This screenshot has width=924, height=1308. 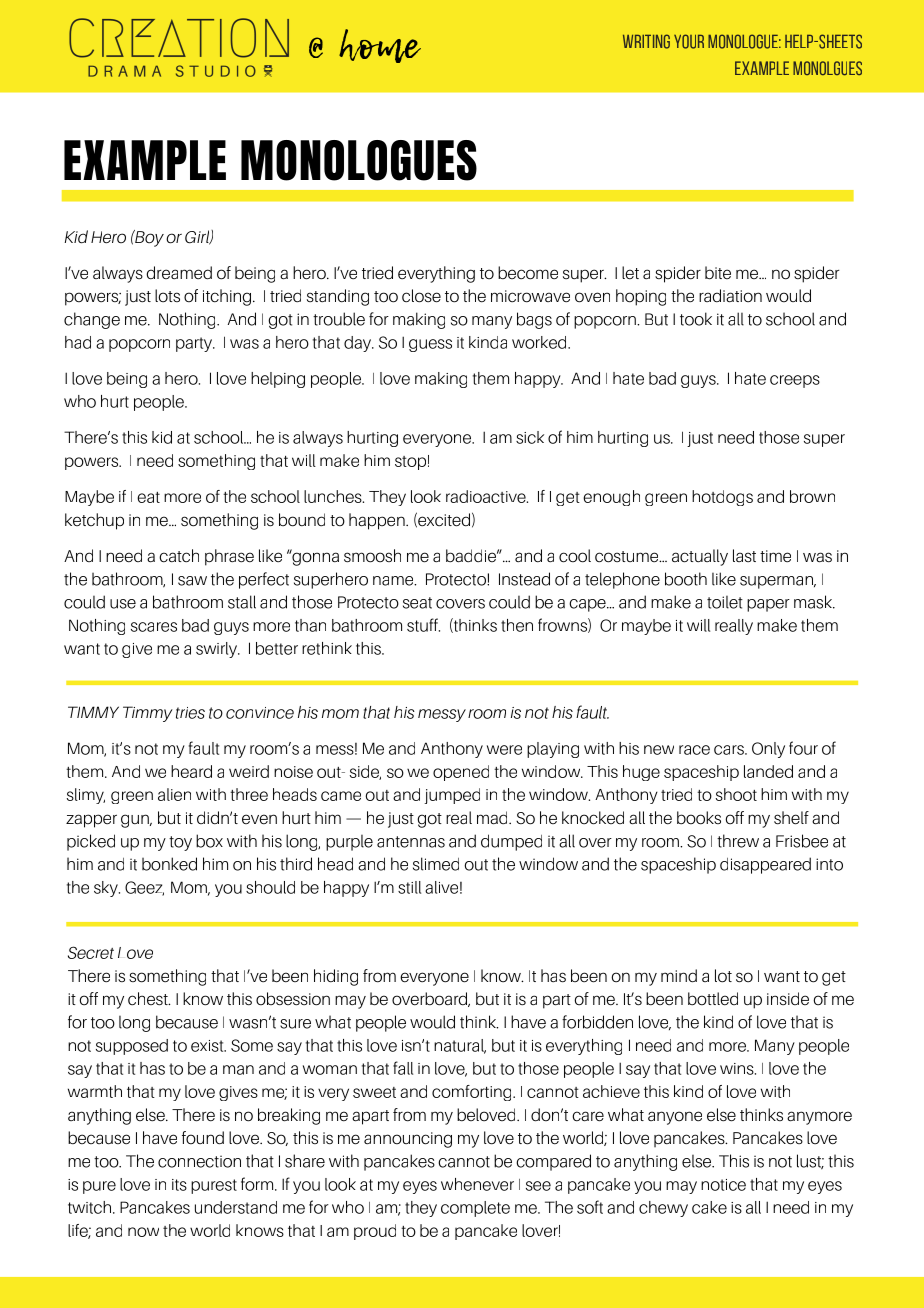 I want to click on its, so click(x=179, y=1185).
